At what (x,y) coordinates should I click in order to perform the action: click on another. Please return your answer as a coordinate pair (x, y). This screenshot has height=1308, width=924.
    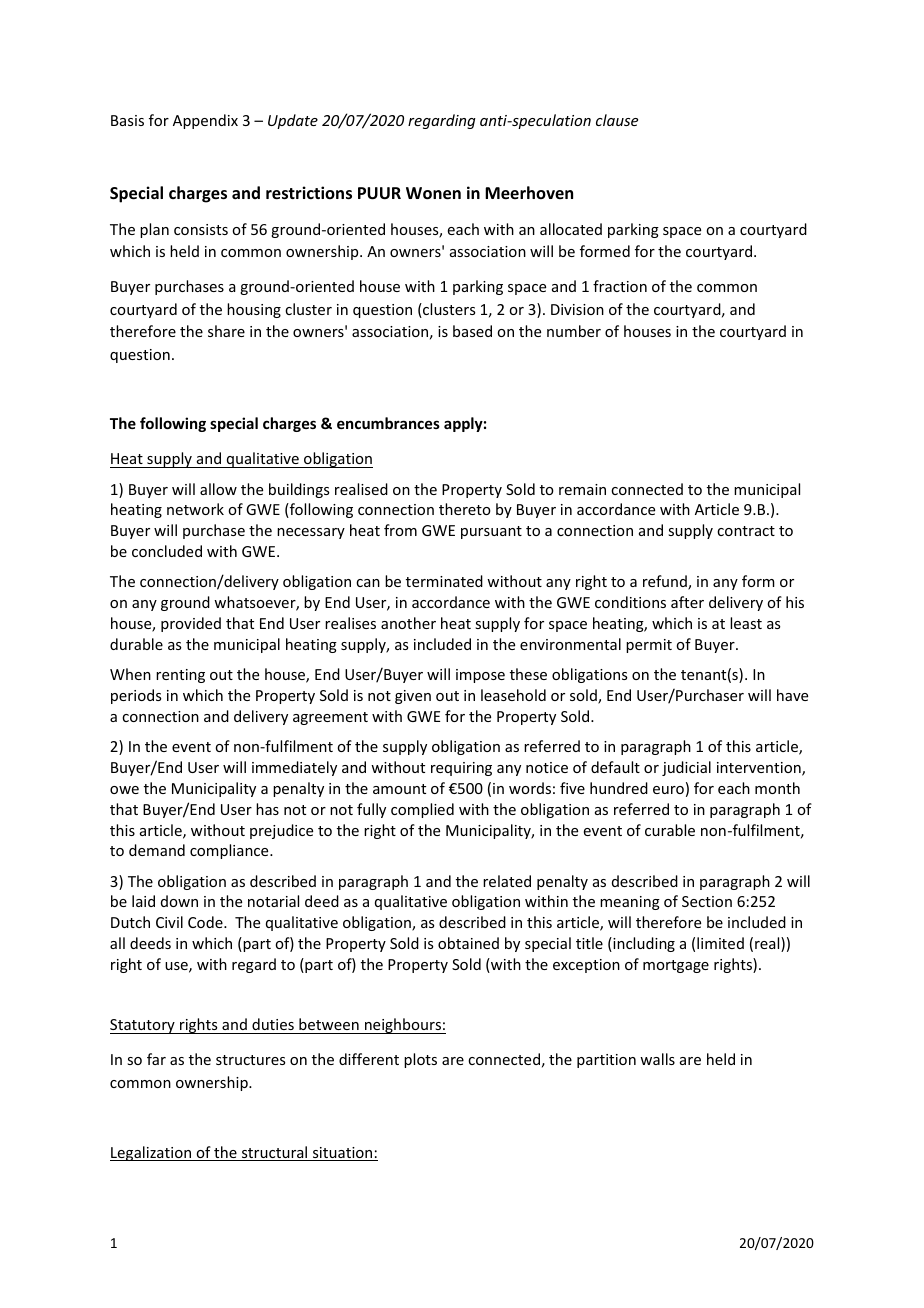
    Looking at the image, I should click on (408, 623).
